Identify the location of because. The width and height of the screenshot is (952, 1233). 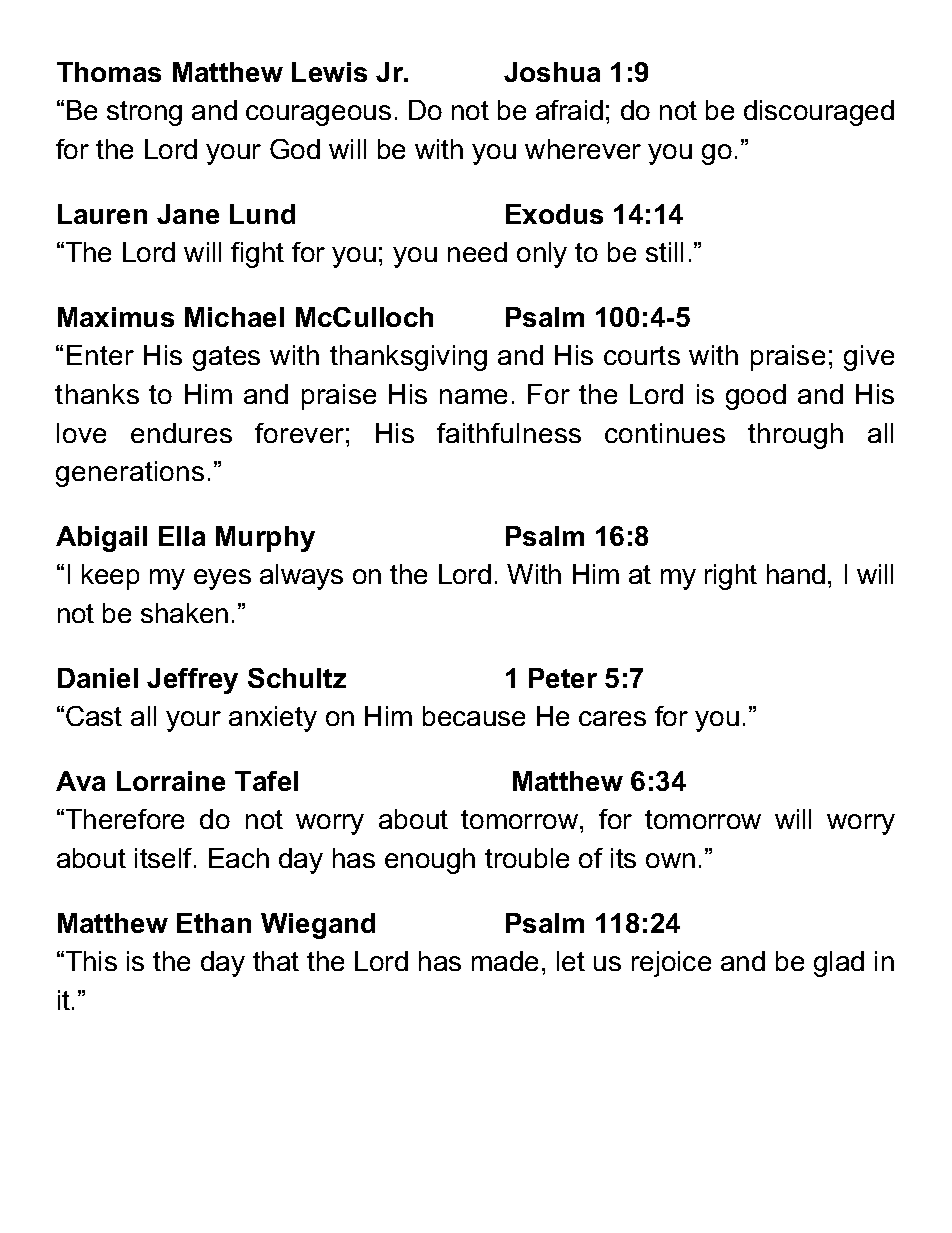
(474, 716).
